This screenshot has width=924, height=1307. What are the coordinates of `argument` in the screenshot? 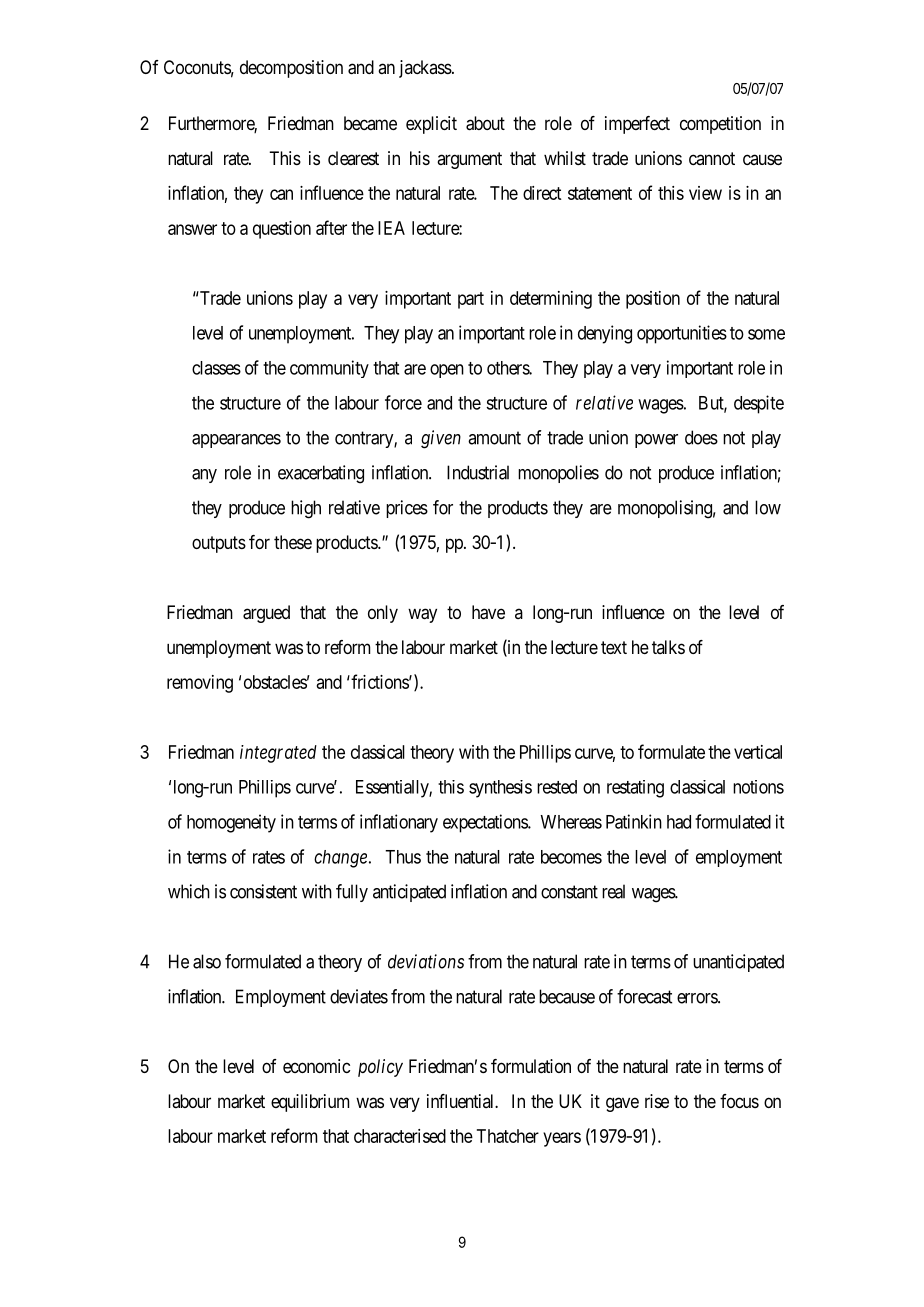 It's located at (469, 160).
